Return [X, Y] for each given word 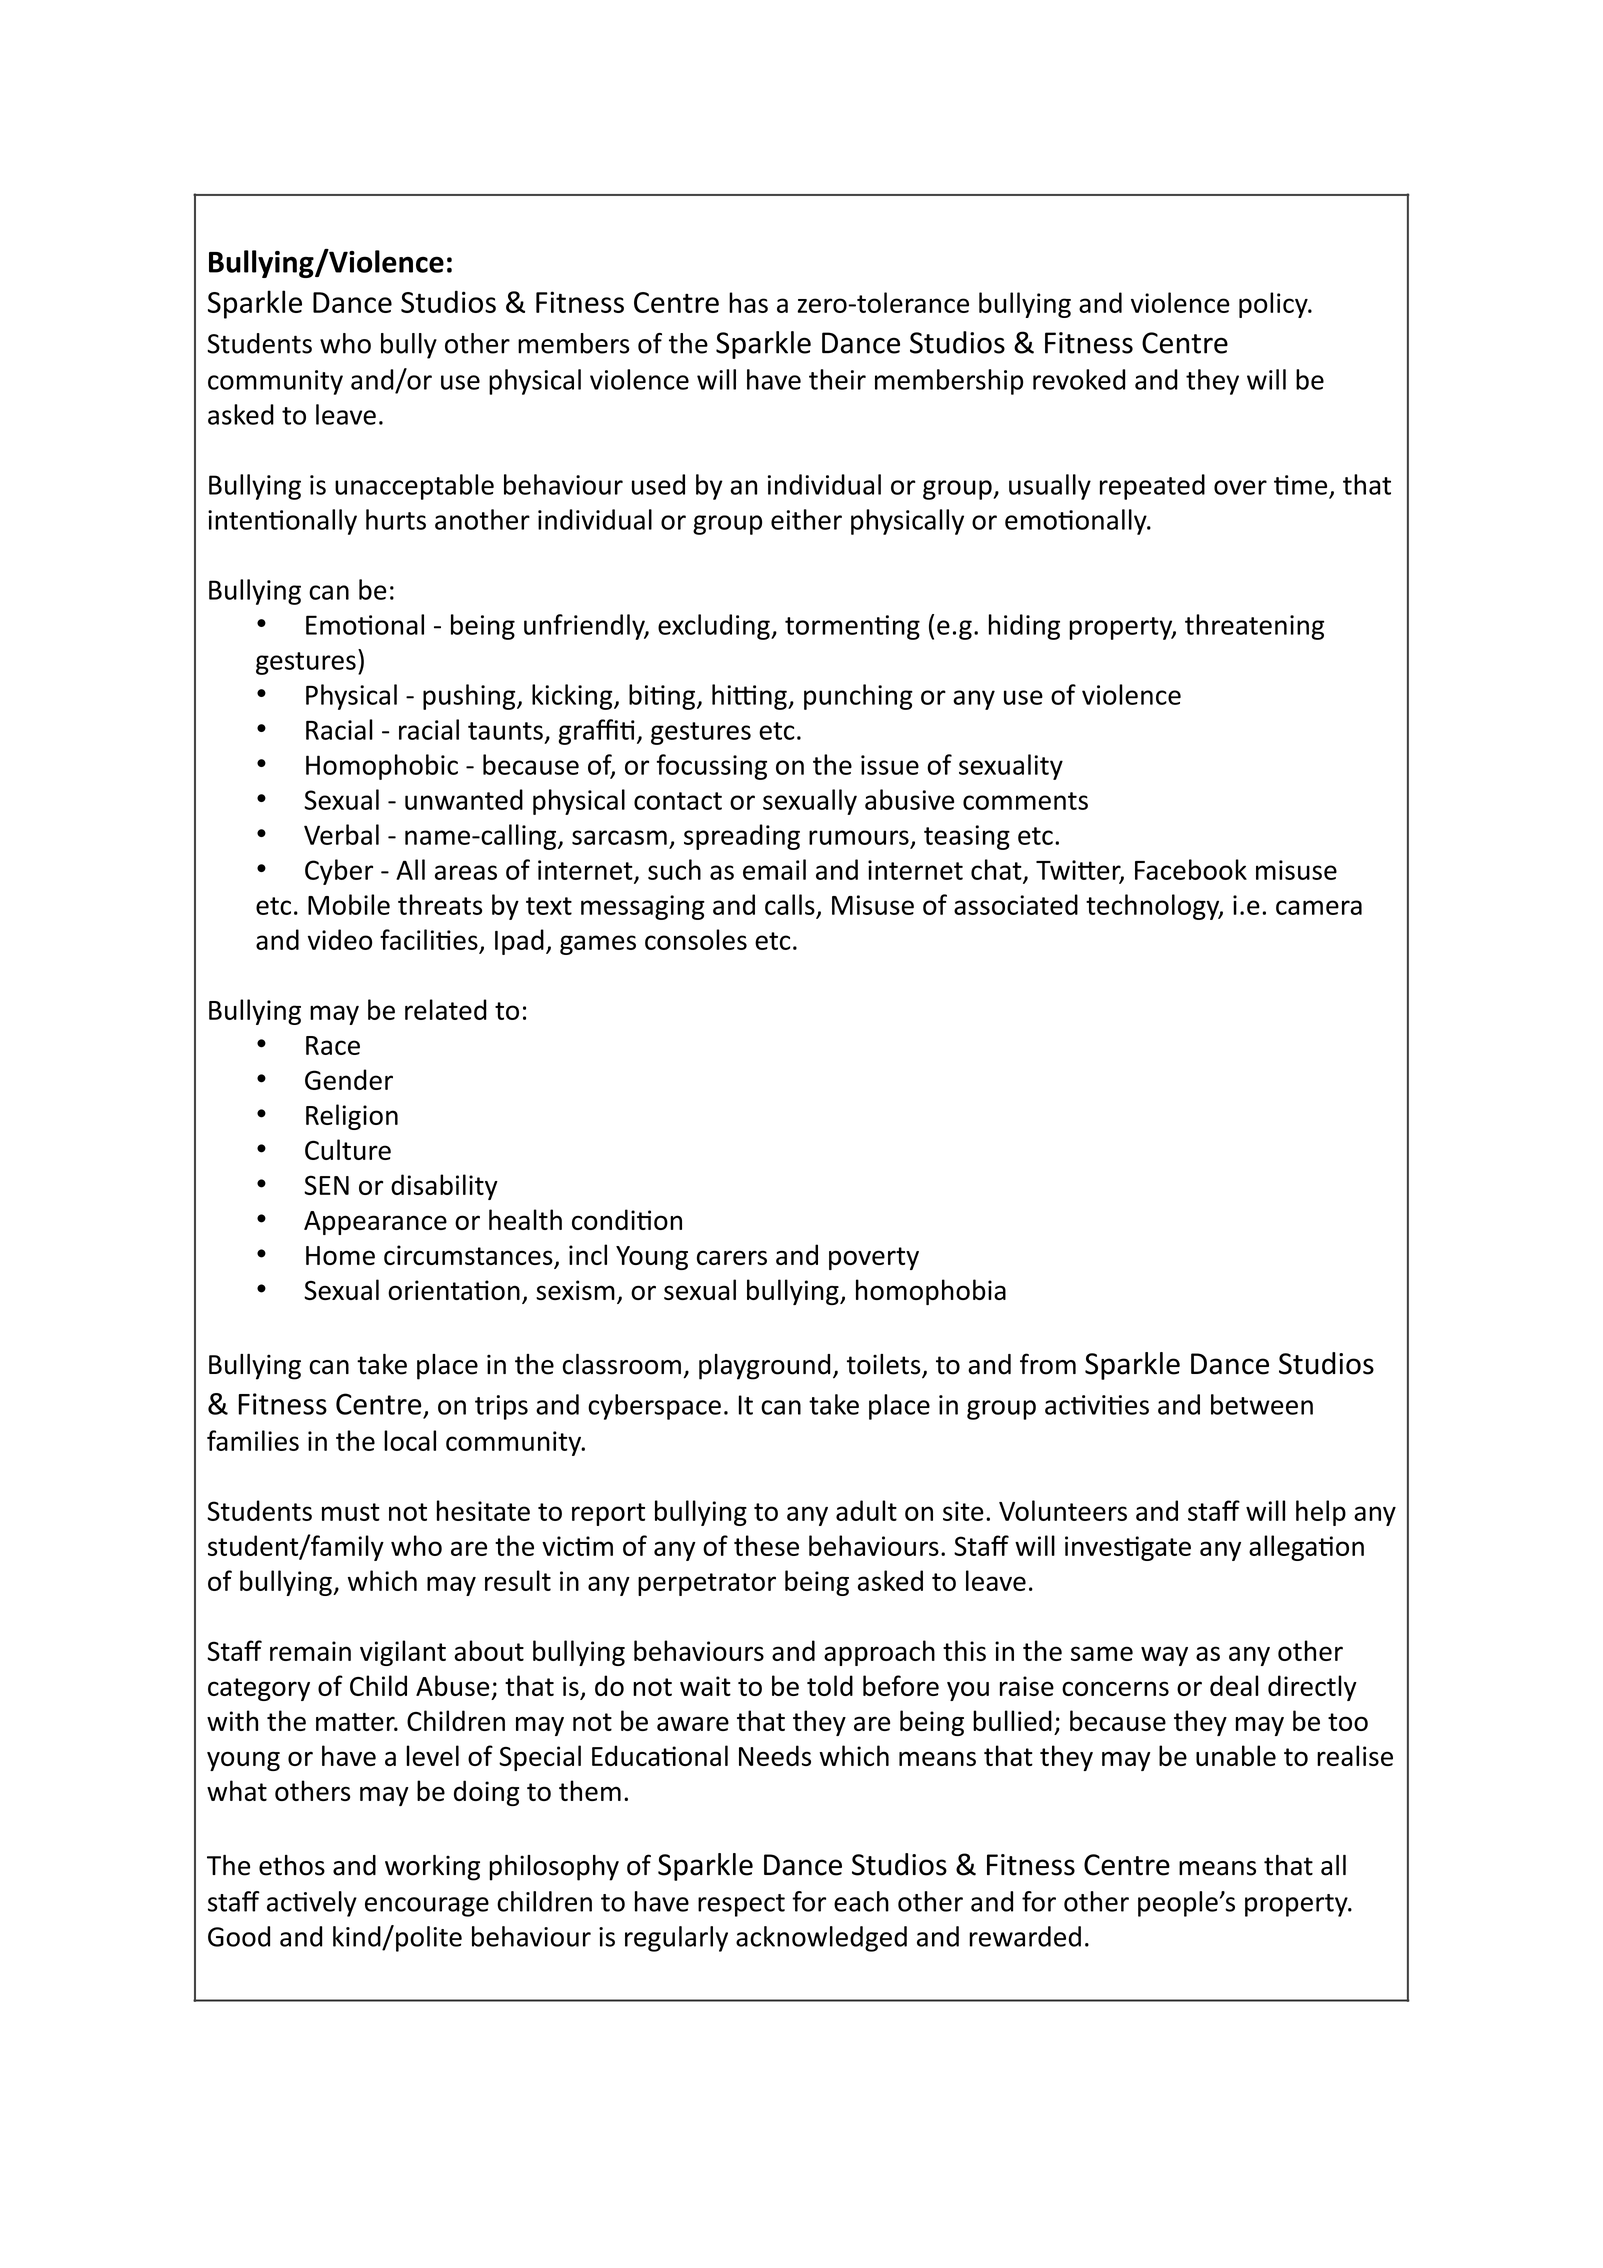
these [766, 1545]
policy [1274, 305]
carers [732, 1257]
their [837, 379]
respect [741, 1905]
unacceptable [414, 487]
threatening [1254, 627]
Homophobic [382, 767]
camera [1319, 907]
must [351, 1512]
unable [1236, 1755]
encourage [427, 1907]
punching [858, 697]
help [1321, 1513]
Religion [352, 1117]
